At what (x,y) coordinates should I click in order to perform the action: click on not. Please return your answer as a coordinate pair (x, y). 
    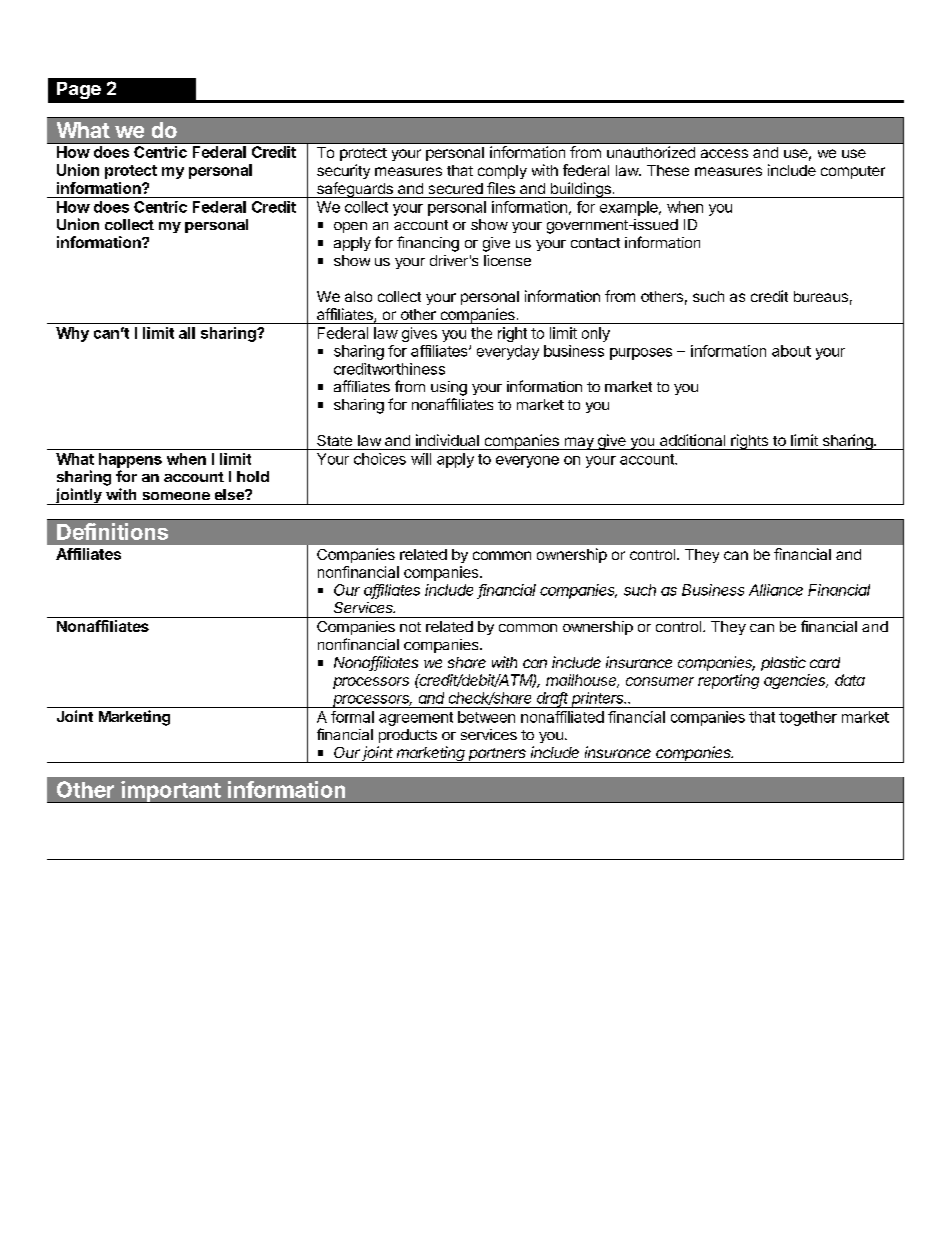
    Looking at the image, I should click on (410, 627).
